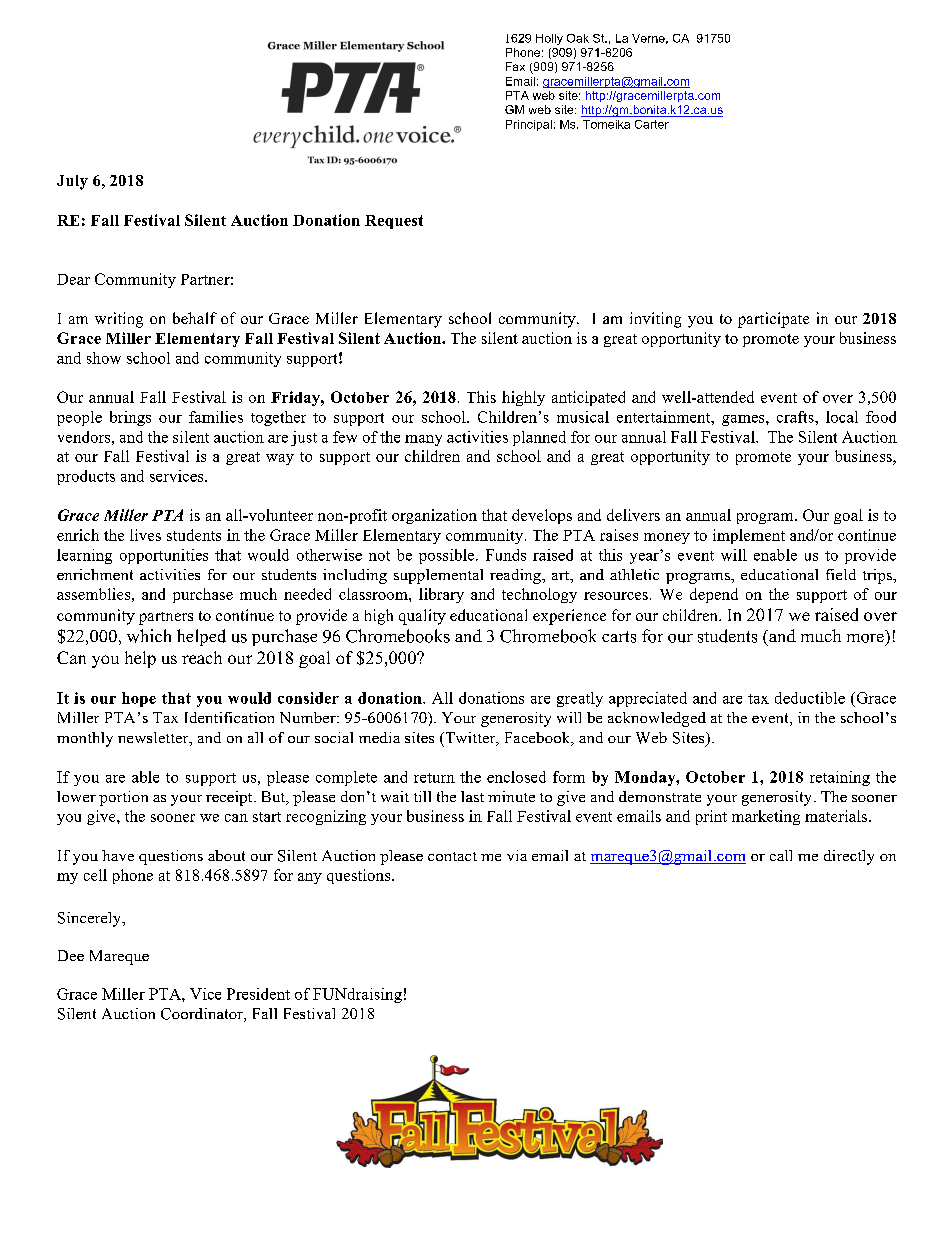 The width and height of the document is (952, 1233). I want to click on organization, so click(434, 516).
